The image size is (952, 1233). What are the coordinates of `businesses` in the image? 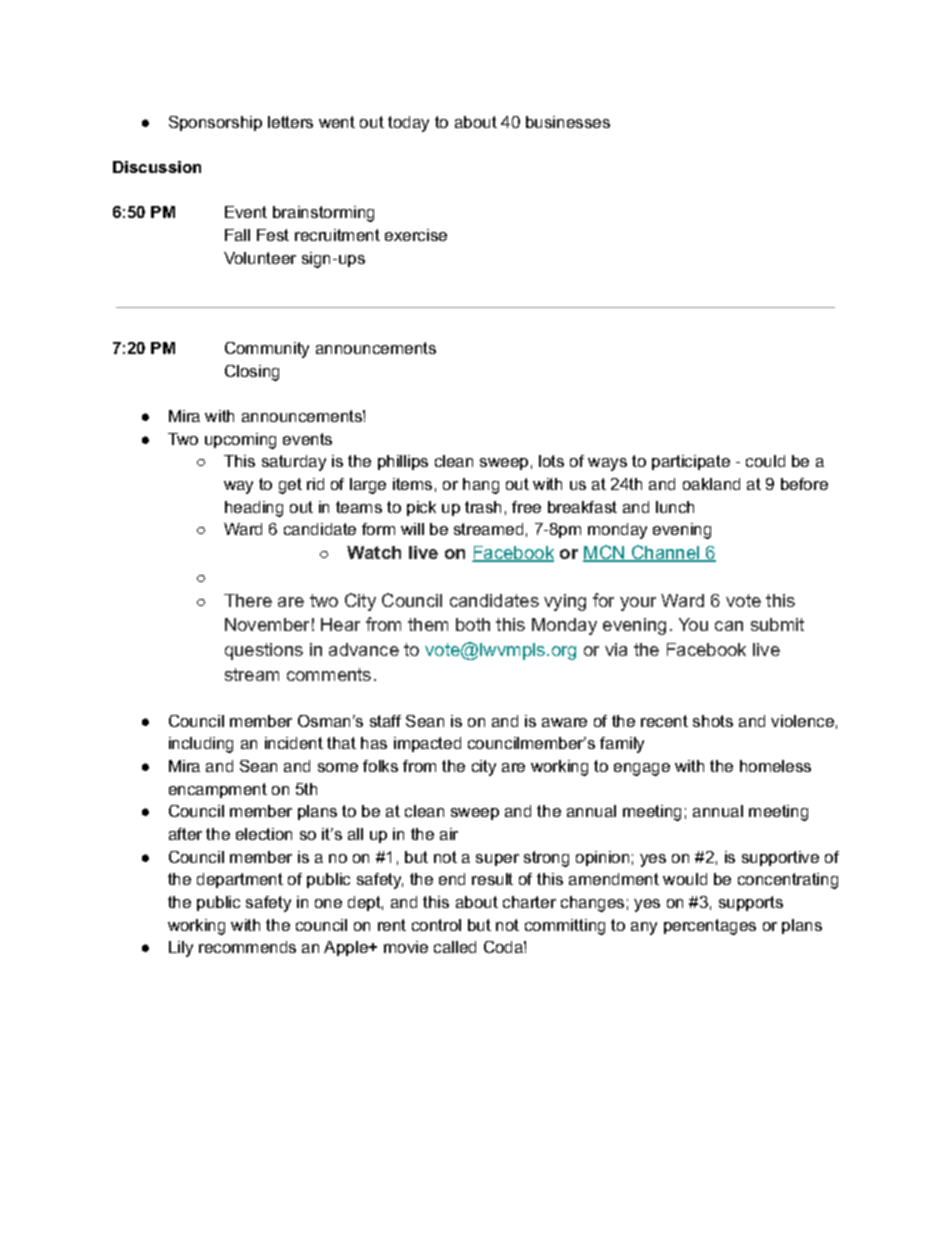 It's located at (568, 122).
